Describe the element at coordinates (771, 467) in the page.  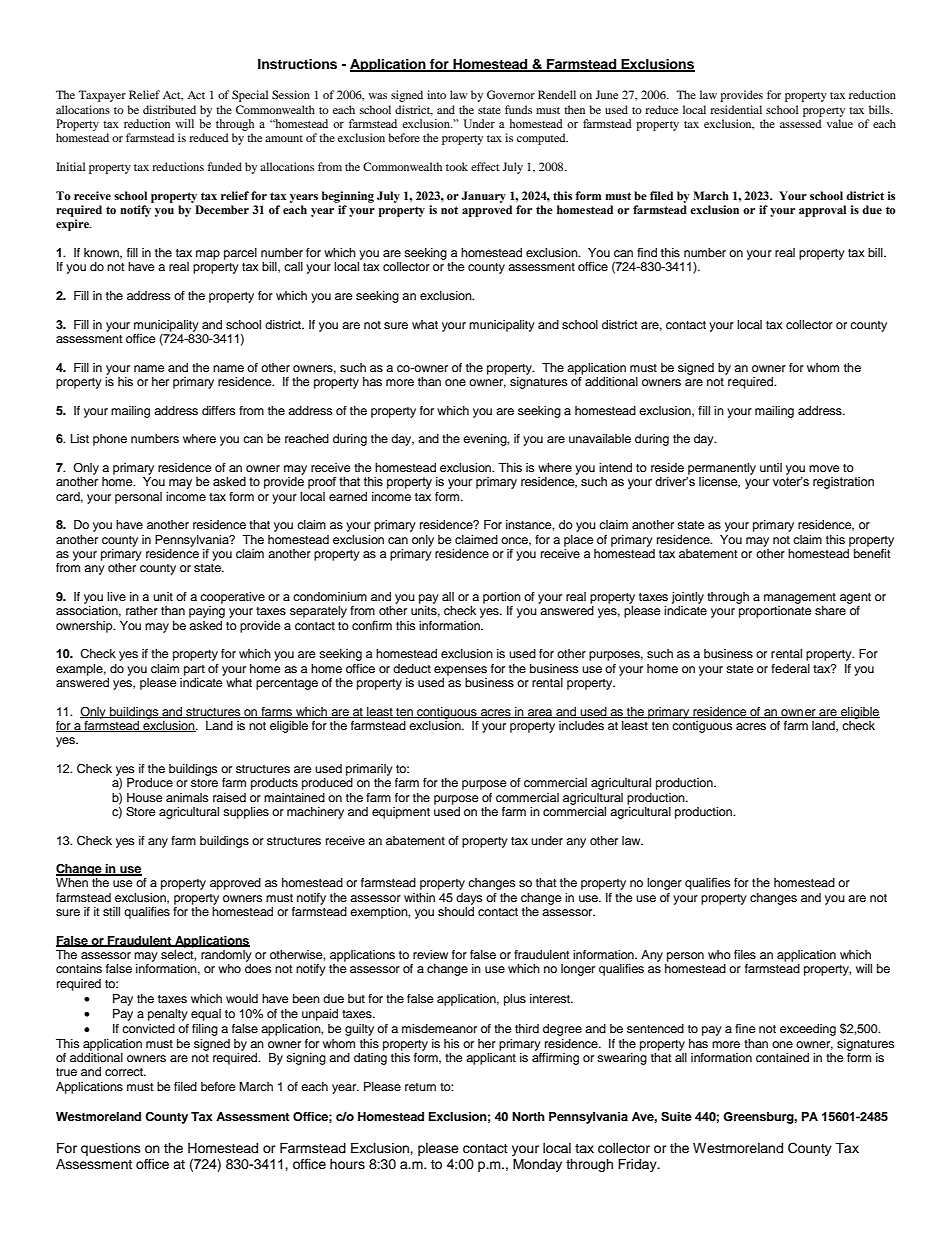
I see `until` at that location.
